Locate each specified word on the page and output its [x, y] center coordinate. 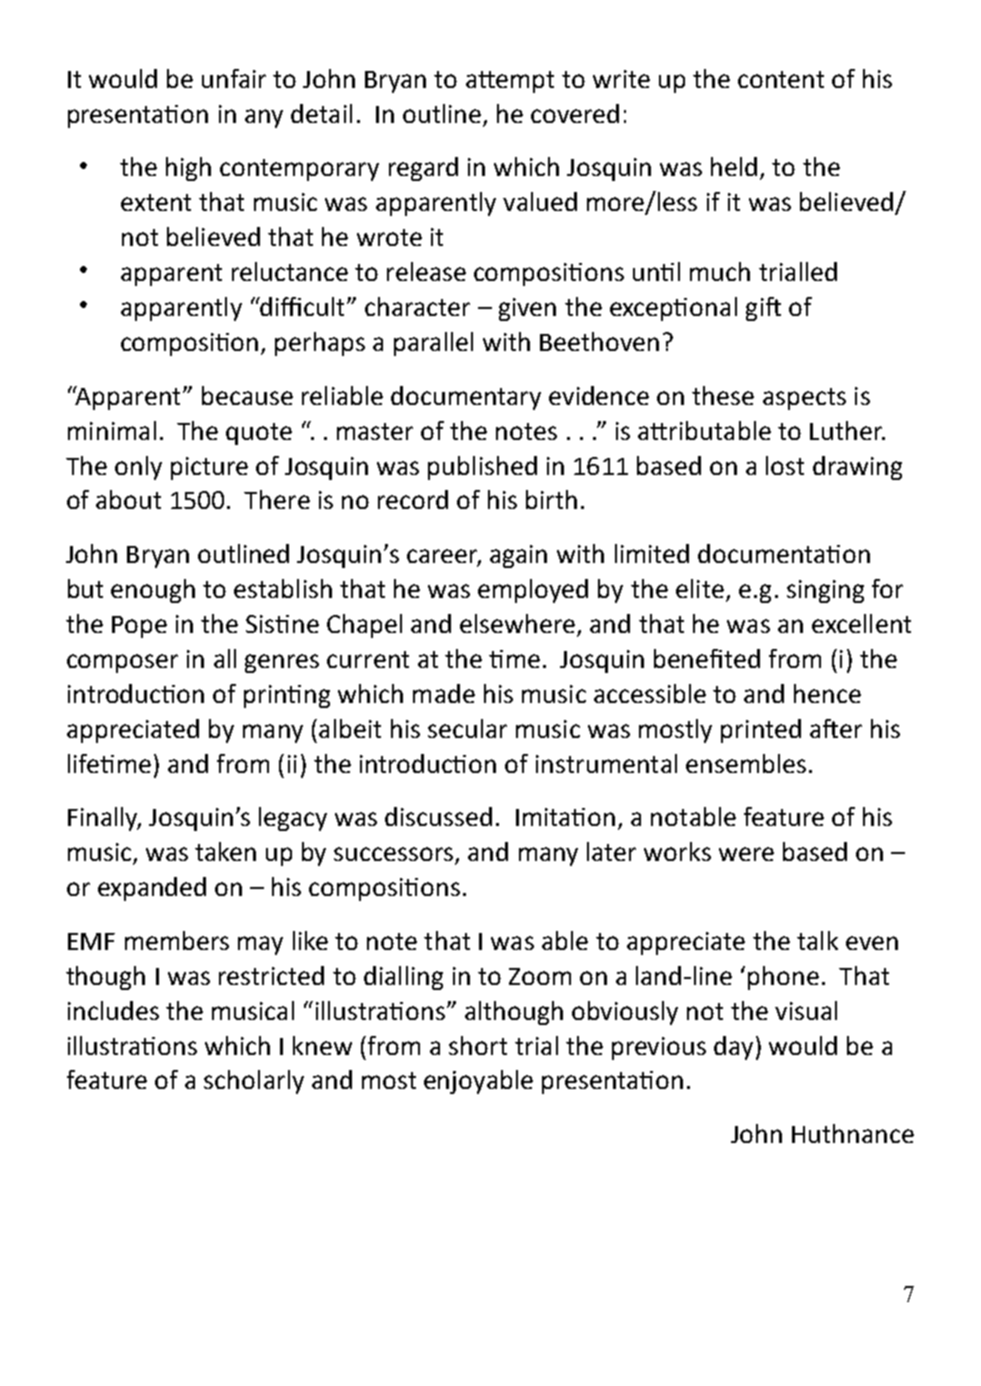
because [247, 395]
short [478, 1045]
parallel [433, 344]
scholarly [254, 1082]
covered [575, 113]
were [746, 854]
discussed [438, 816]
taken [225, 851]
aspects [804, 399]
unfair [234, 78]
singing [825, 591]
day [733, 1048]
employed [533, 591]
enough [153, 591]
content [781, 79]
